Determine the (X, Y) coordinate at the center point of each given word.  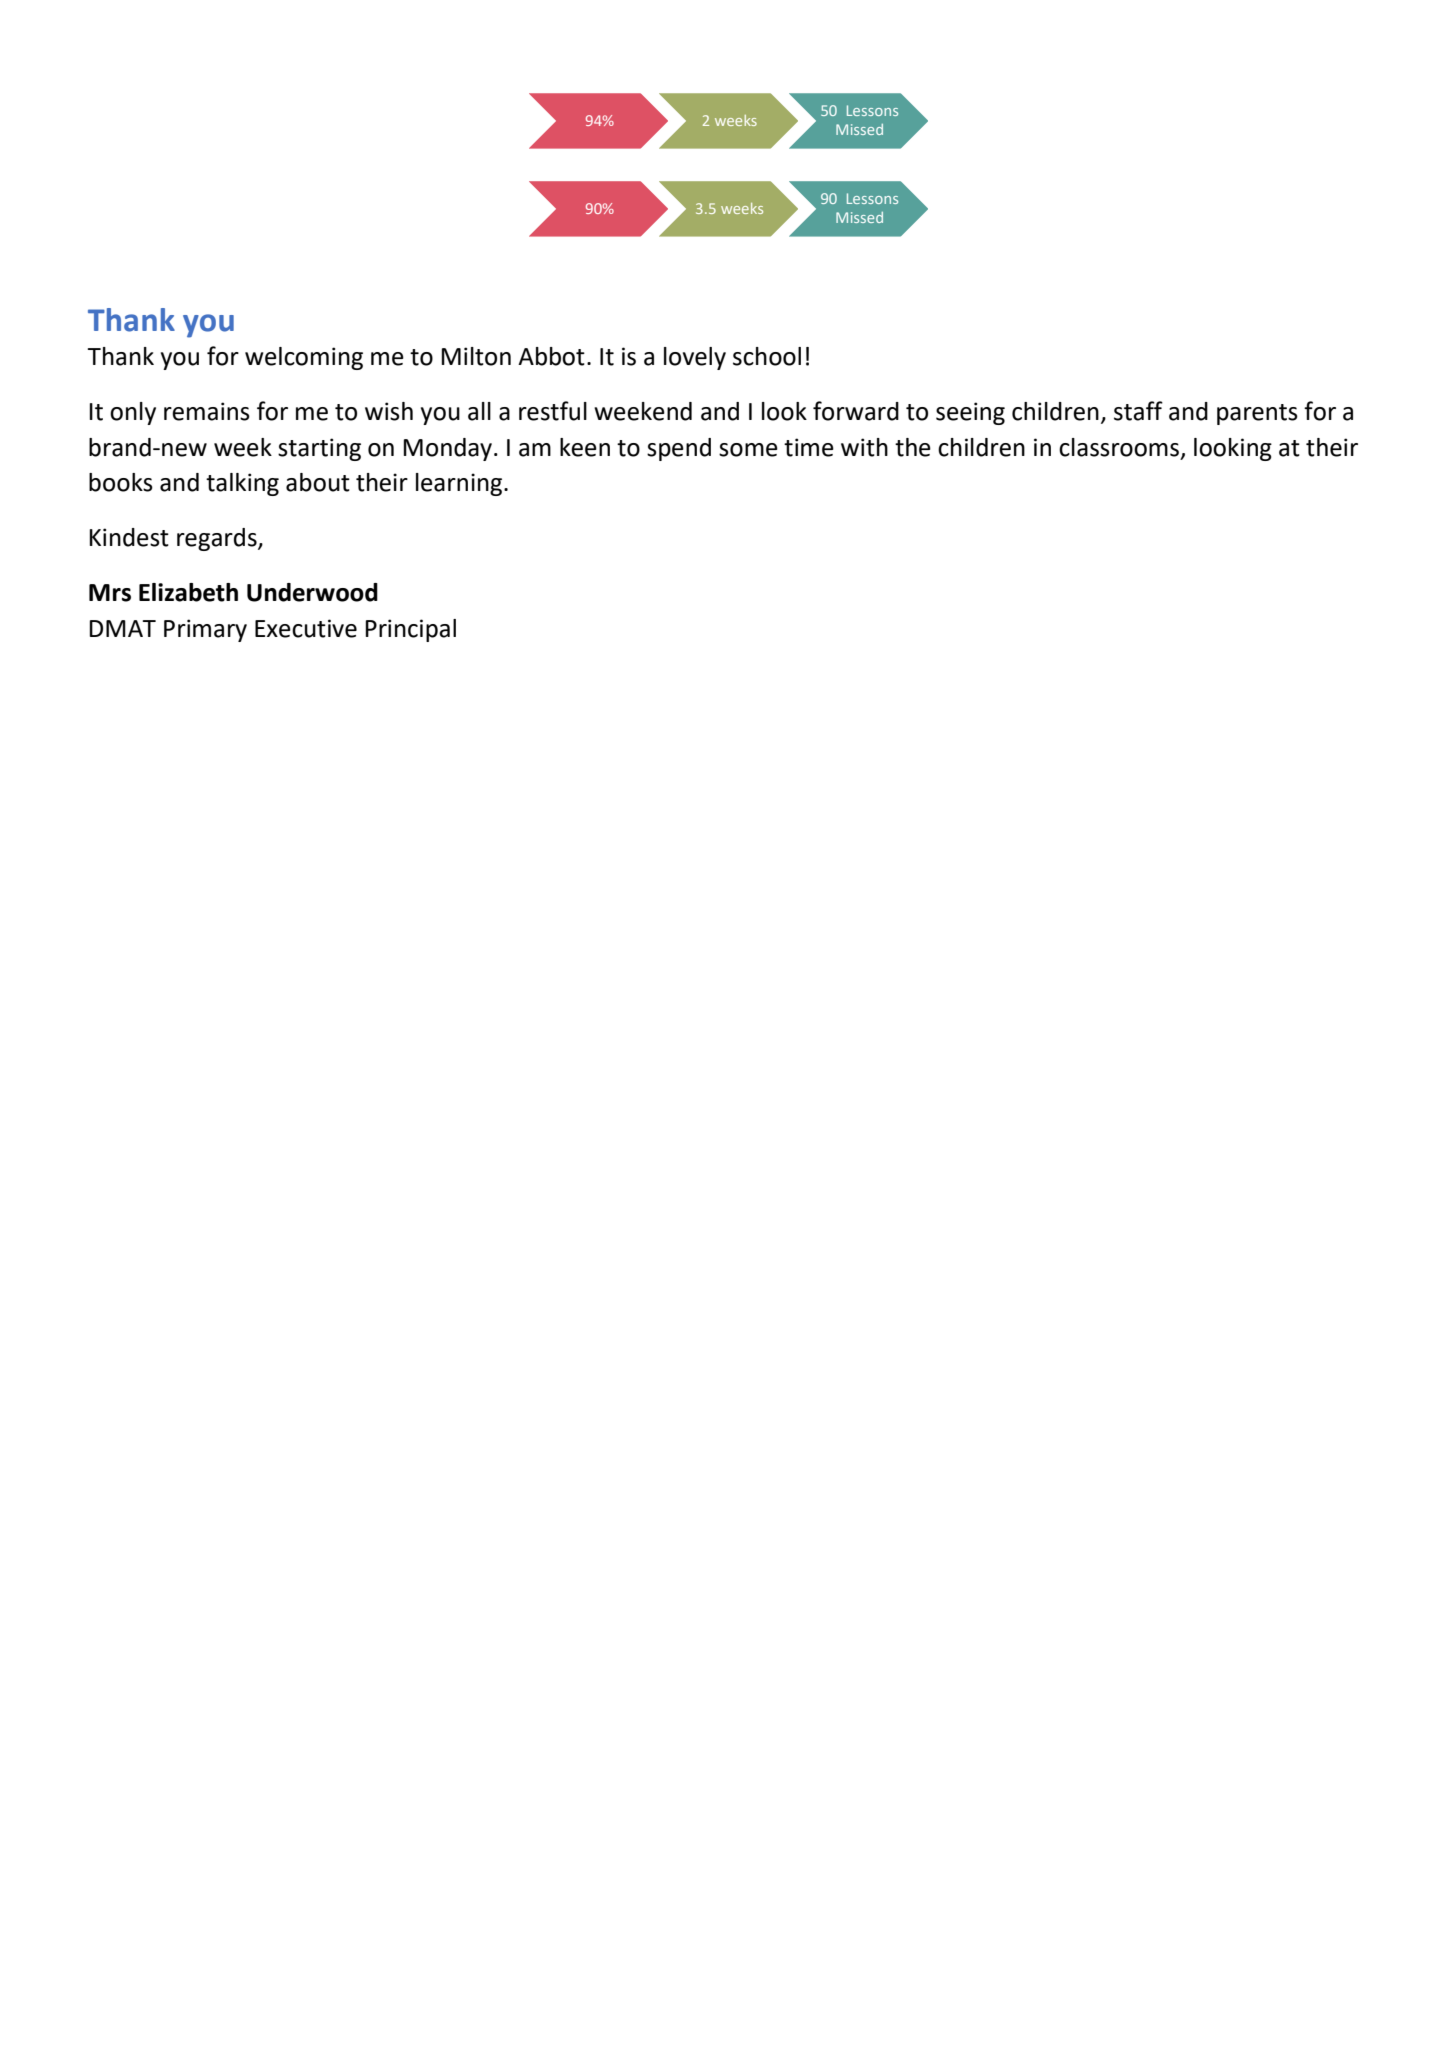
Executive (306, 628)
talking (242, 484)
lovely (695, 358)
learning (460, 484)
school (767, 356)
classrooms (1120, 448)
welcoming (304, 358)
